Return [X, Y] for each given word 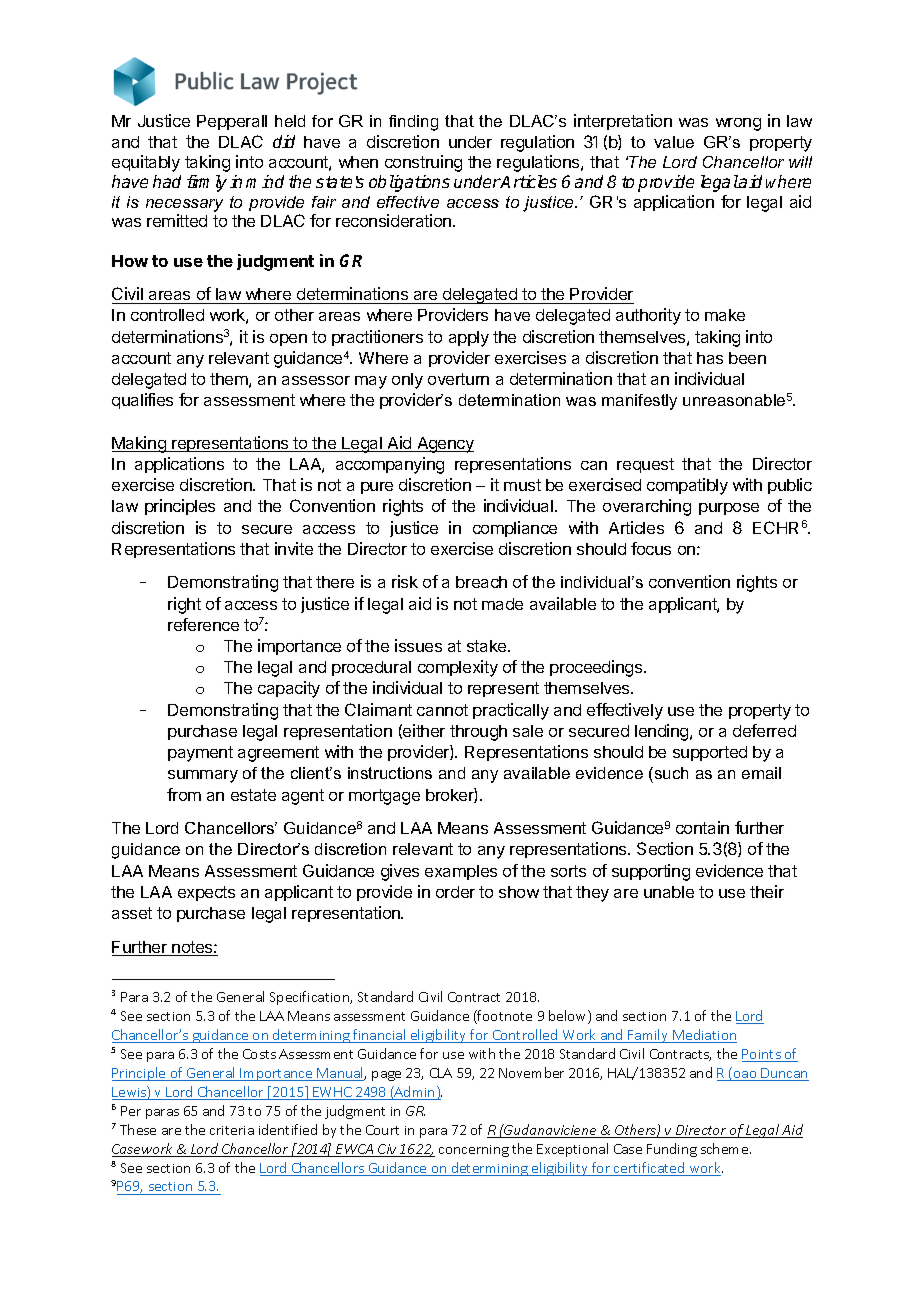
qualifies [142, 401]
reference [203, 624]
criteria [232, 1130]
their [767, 891]
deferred [764, 730]
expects [206, 893]
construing [423, 163]
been [747, 358]
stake [488, 646]
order [455, 892]
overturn [458, 379]
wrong [738, 124]
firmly [207, 183]
